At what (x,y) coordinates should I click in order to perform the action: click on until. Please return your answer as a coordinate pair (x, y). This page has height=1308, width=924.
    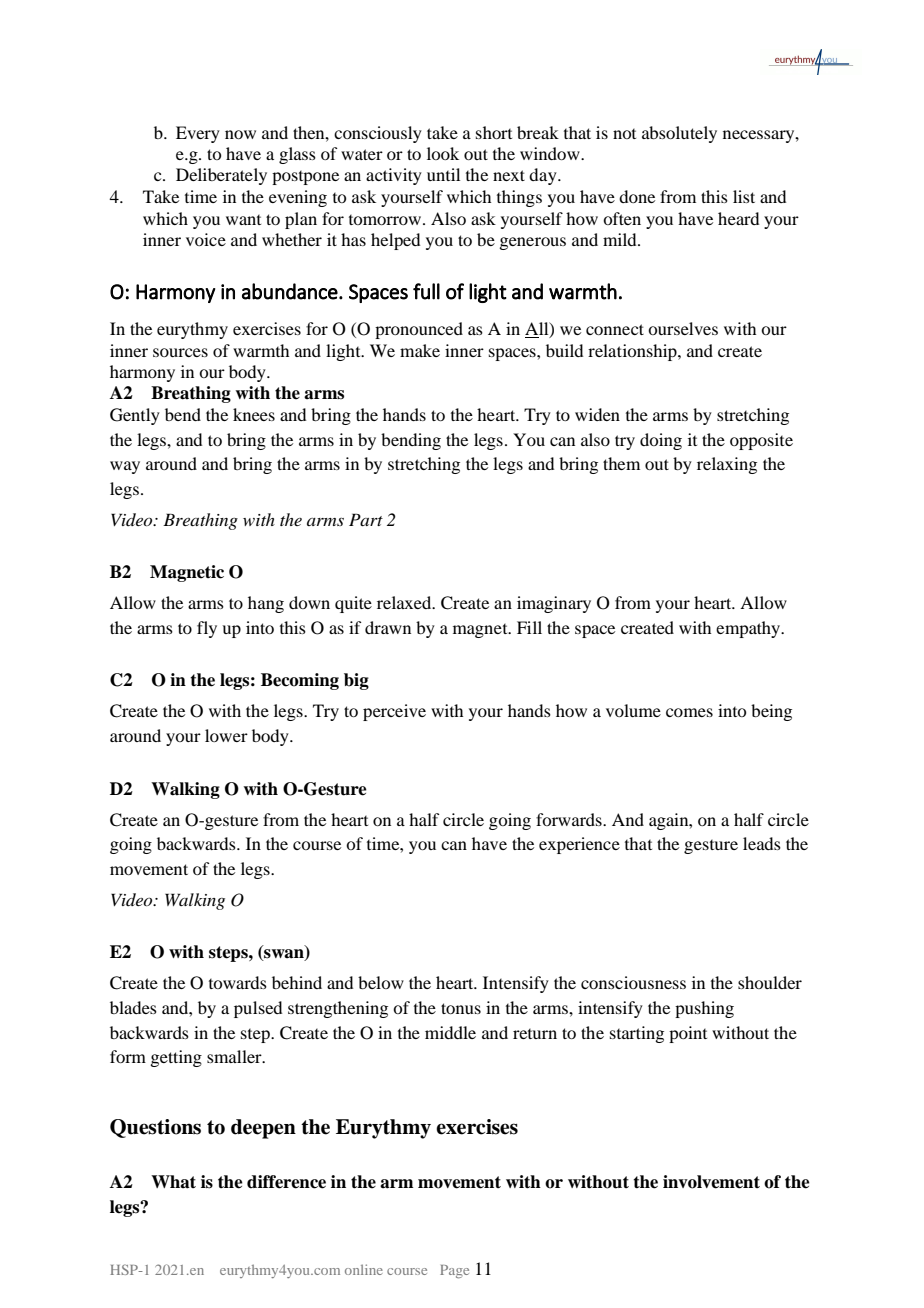
    Looking at the image, I should click on (443, 174).
